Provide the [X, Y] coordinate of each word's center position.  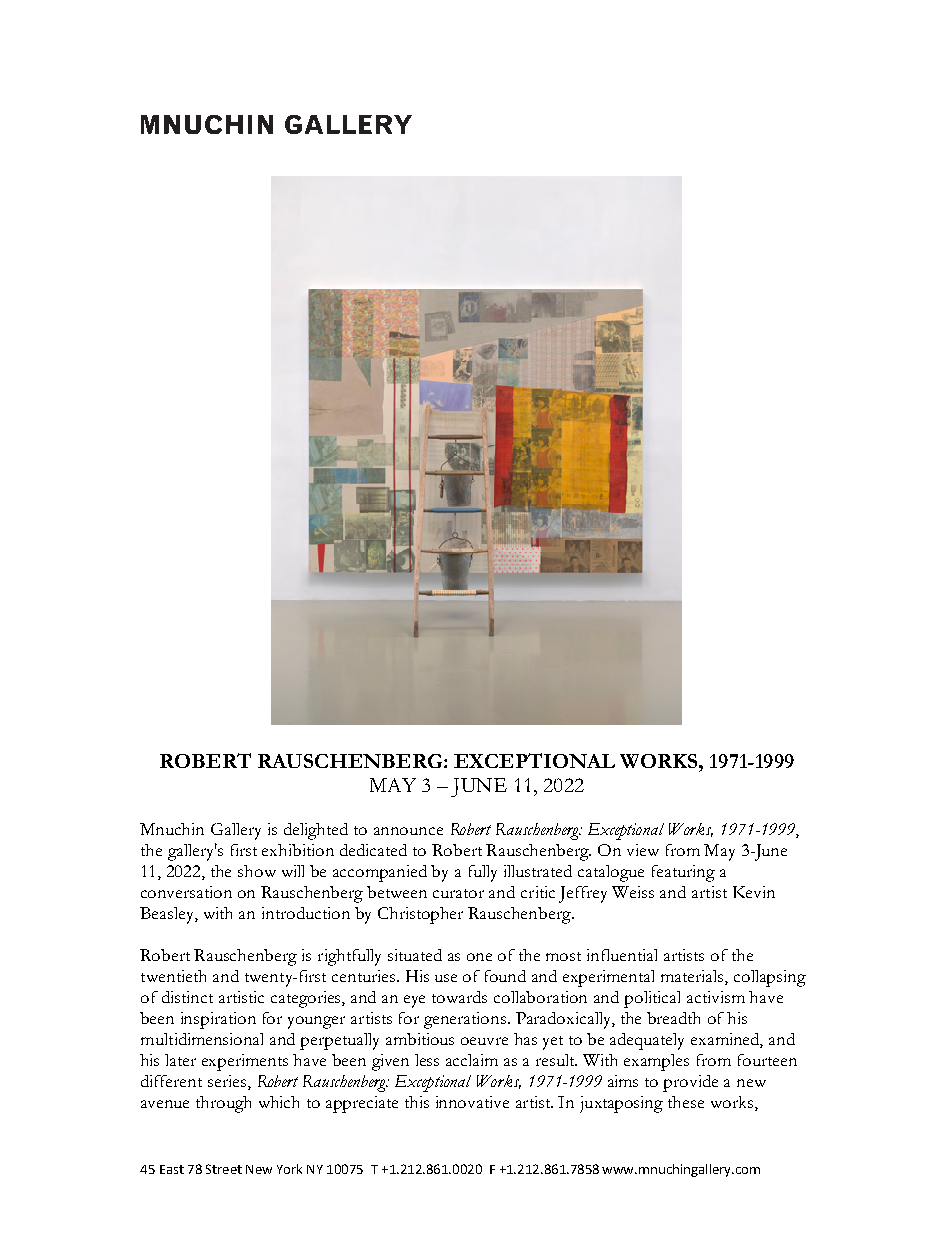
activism [716, 997]
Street [224, 1169]
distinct [187, 997]
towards [459, 997]
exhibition [298, 850]
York [289, 1169]
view [643, 850]
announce [408, 831]
